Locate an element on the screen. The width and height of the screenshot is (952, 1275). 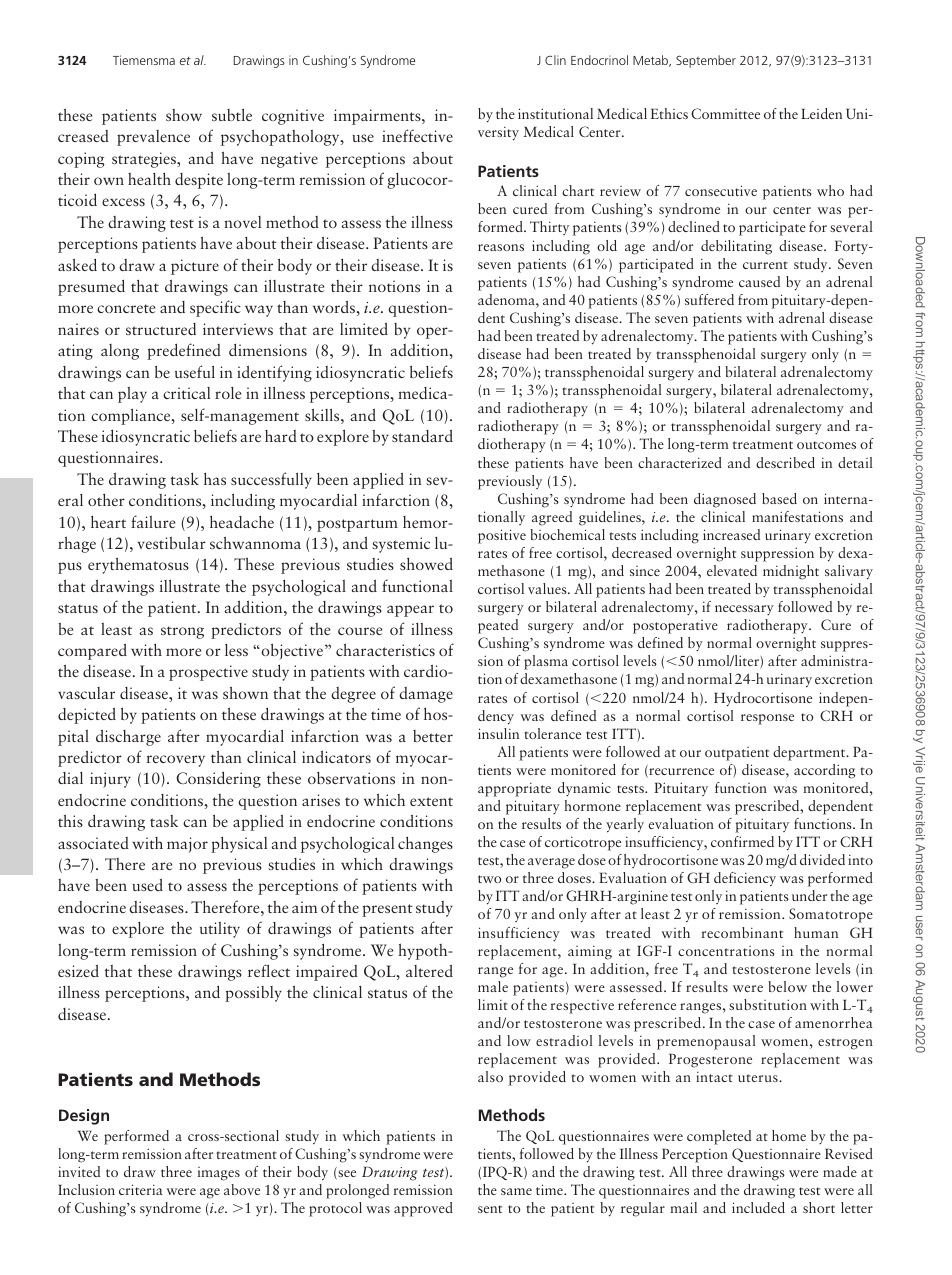
same is located at coordinates (516, 1191).
